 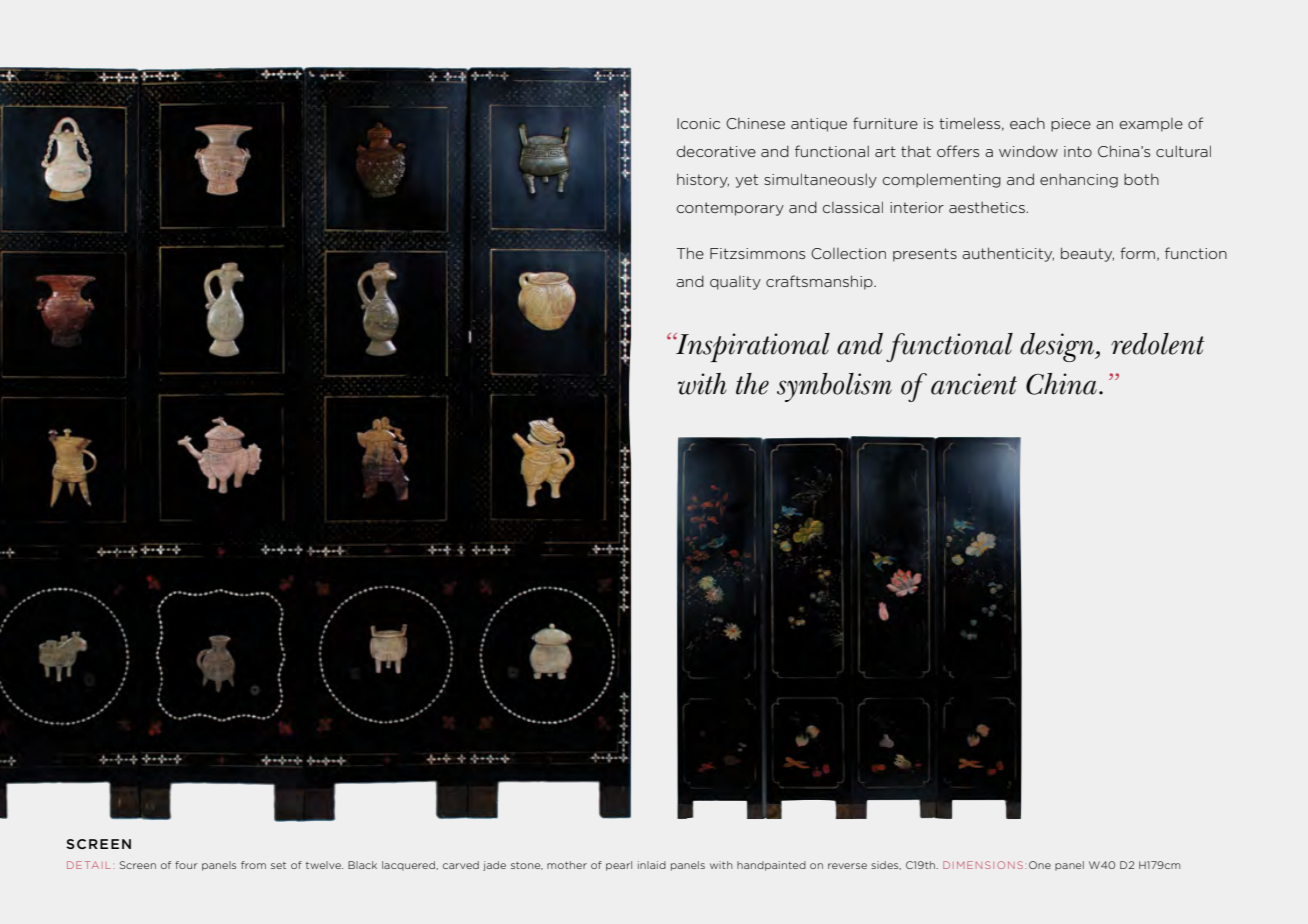 I want to click on quality, so click(x=735, y=283).
